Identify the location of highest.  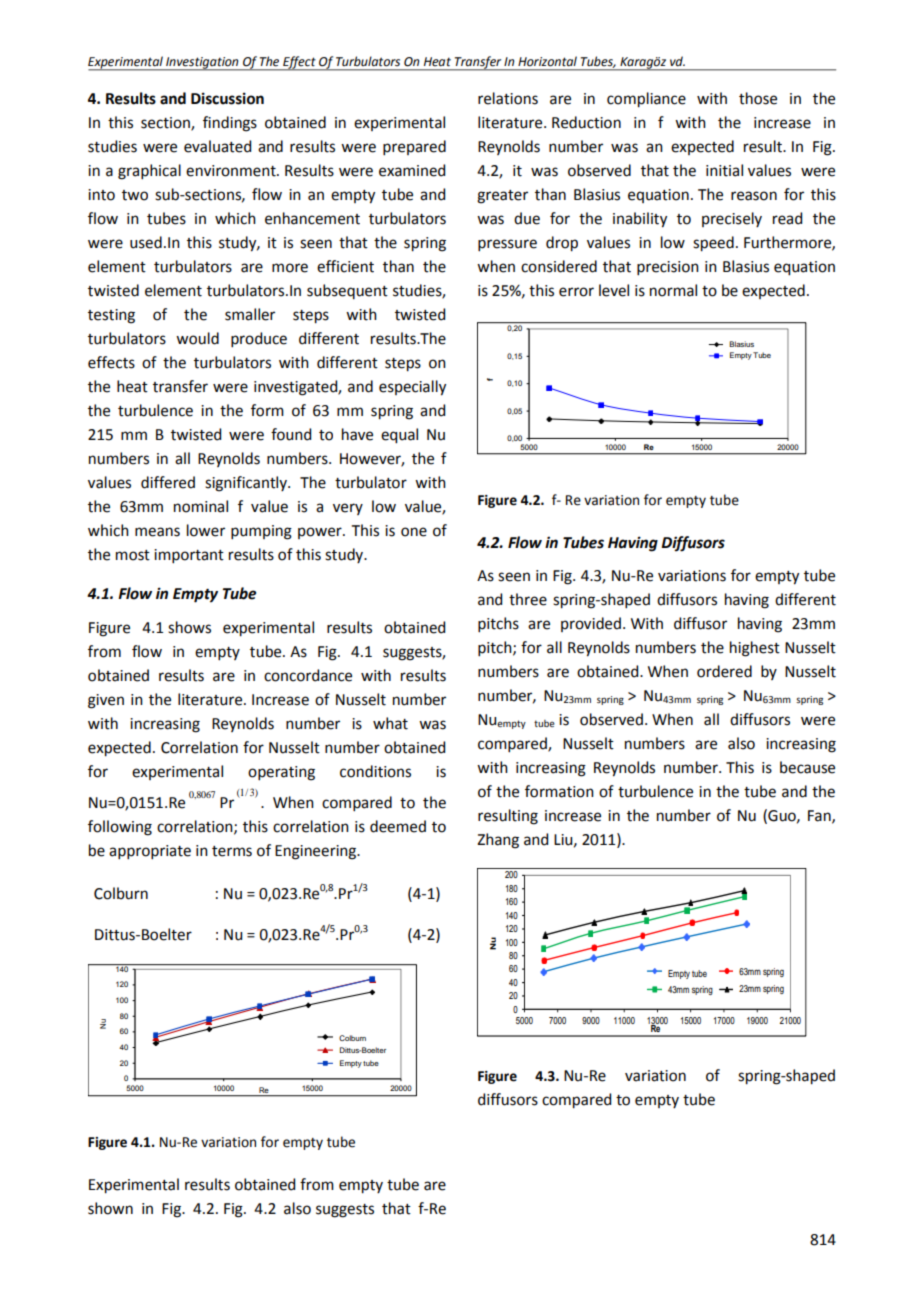
(755, 649).
